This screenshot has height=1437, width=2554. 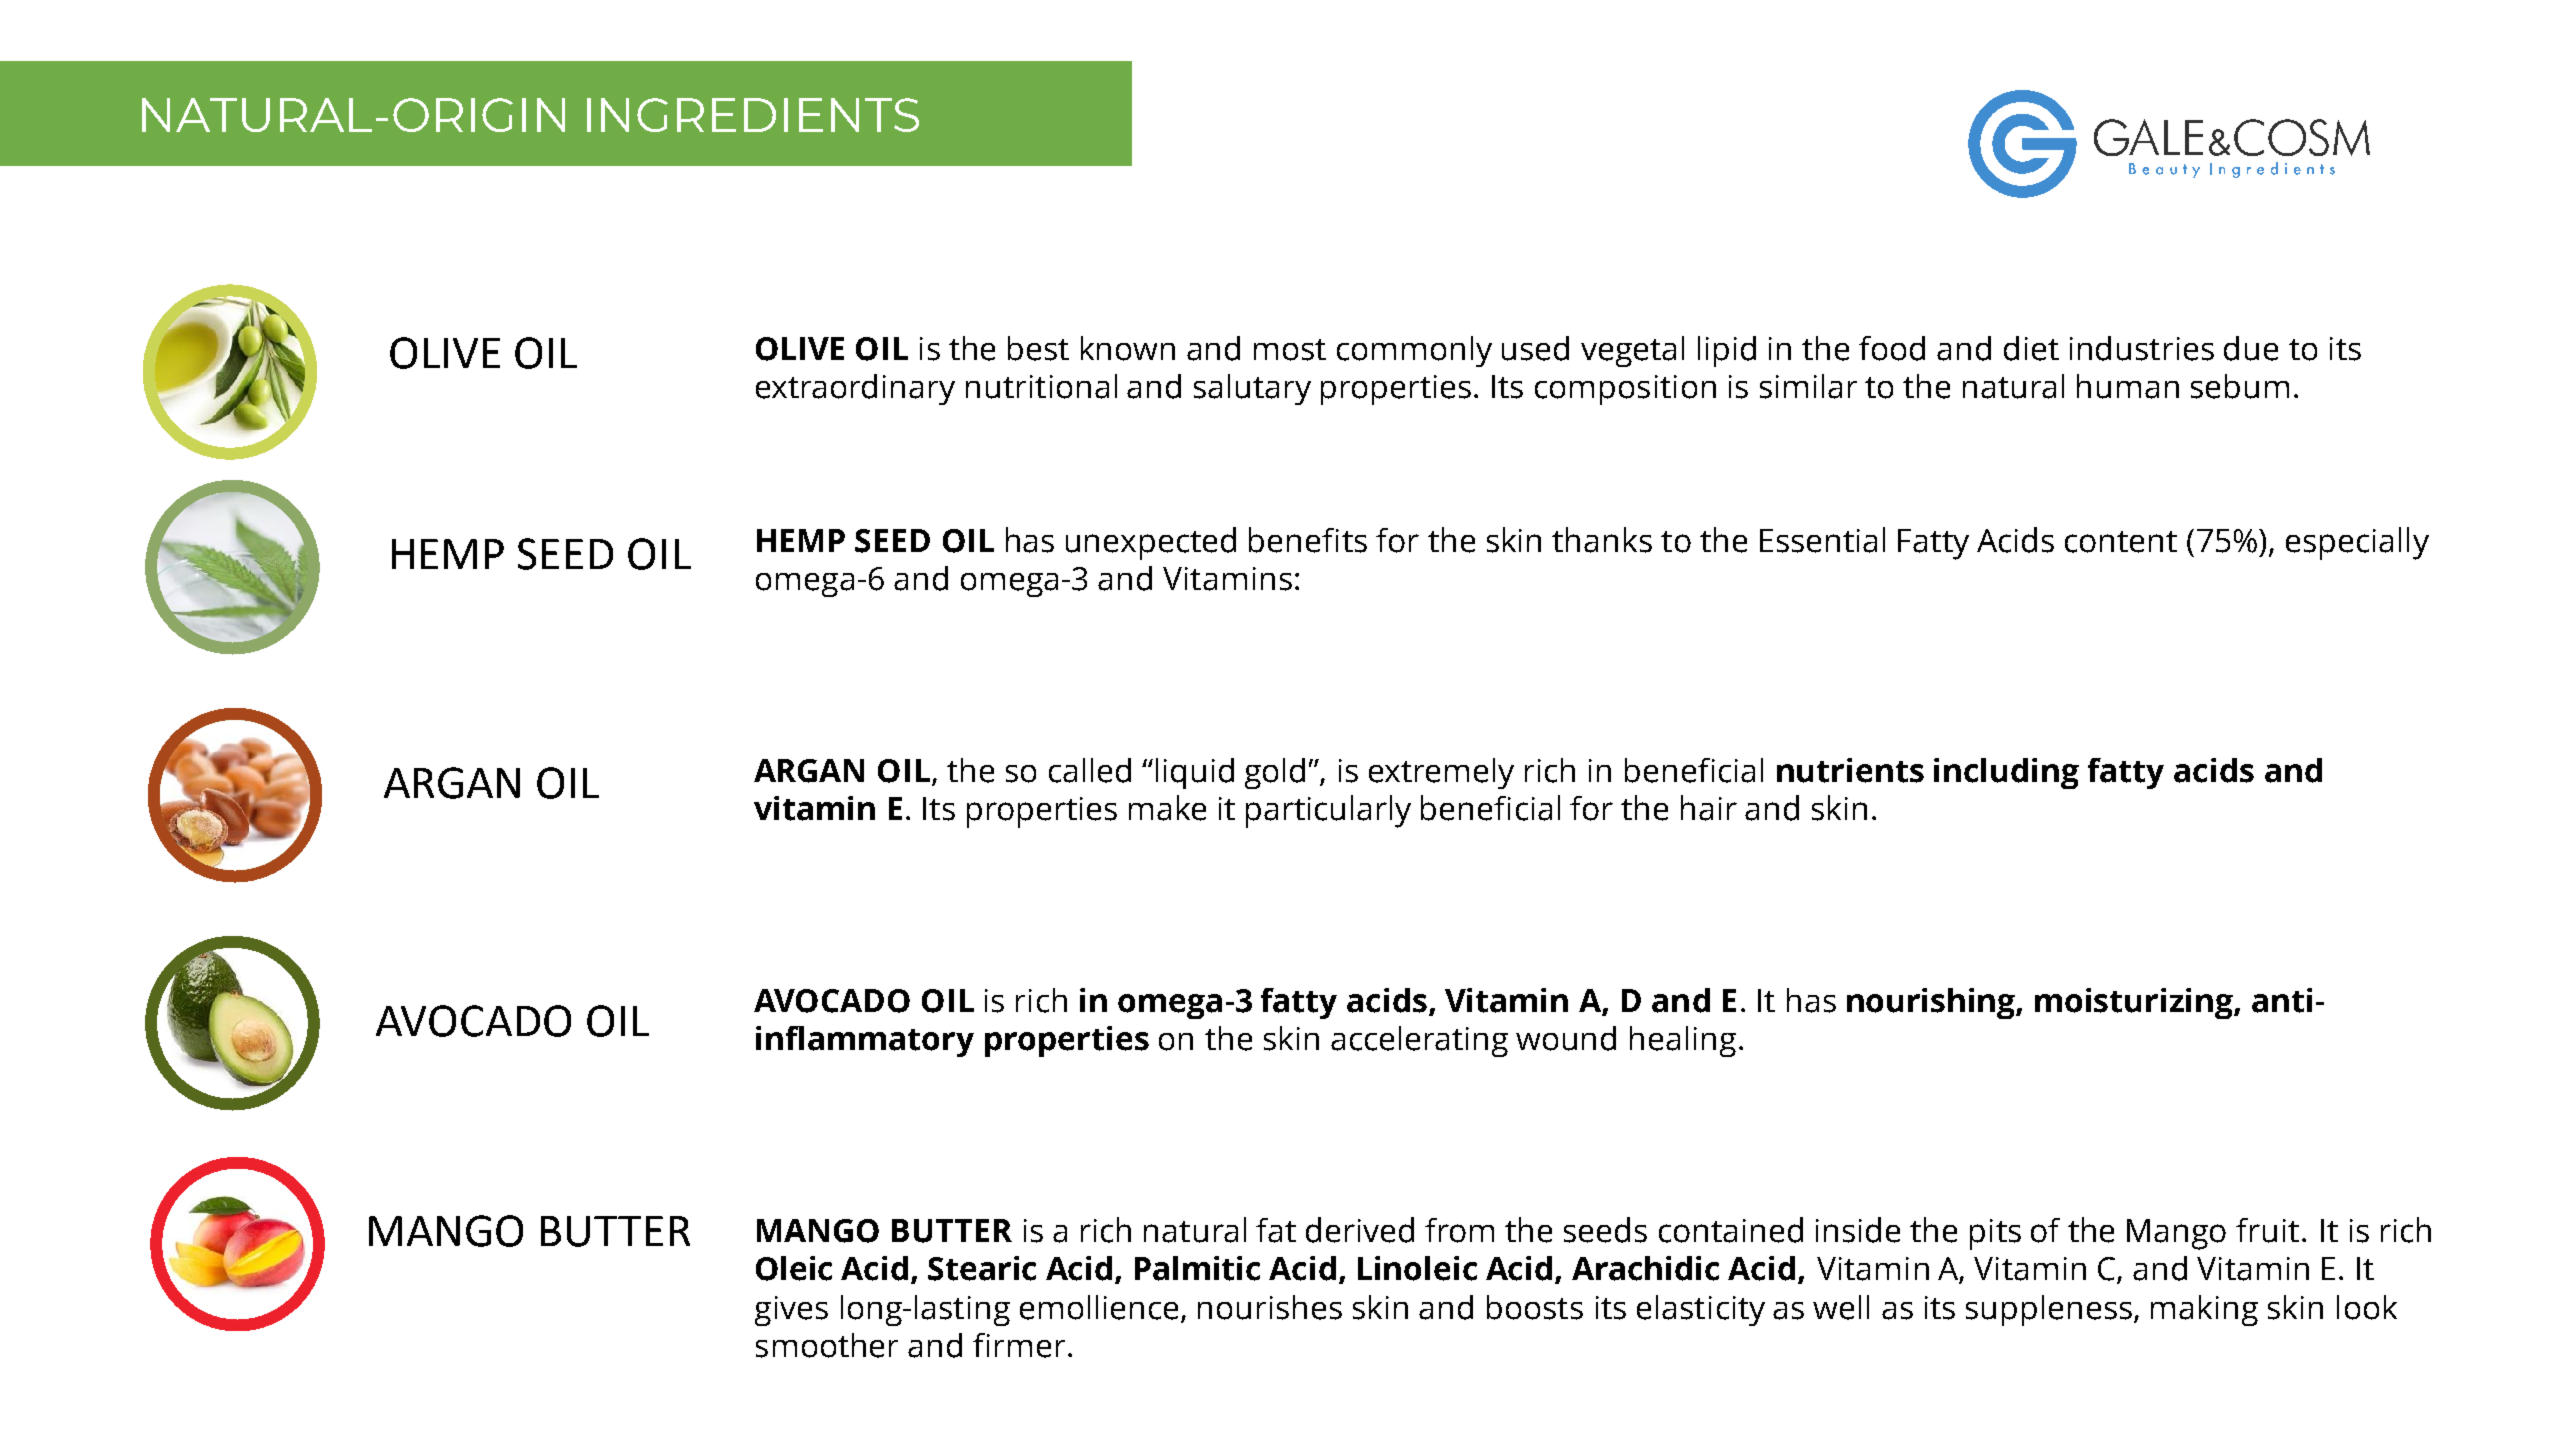 What do you see at coordinates (753, 115) in the screenshot?
I see `INGREDIENTS` at bounding box center [753, 115].
